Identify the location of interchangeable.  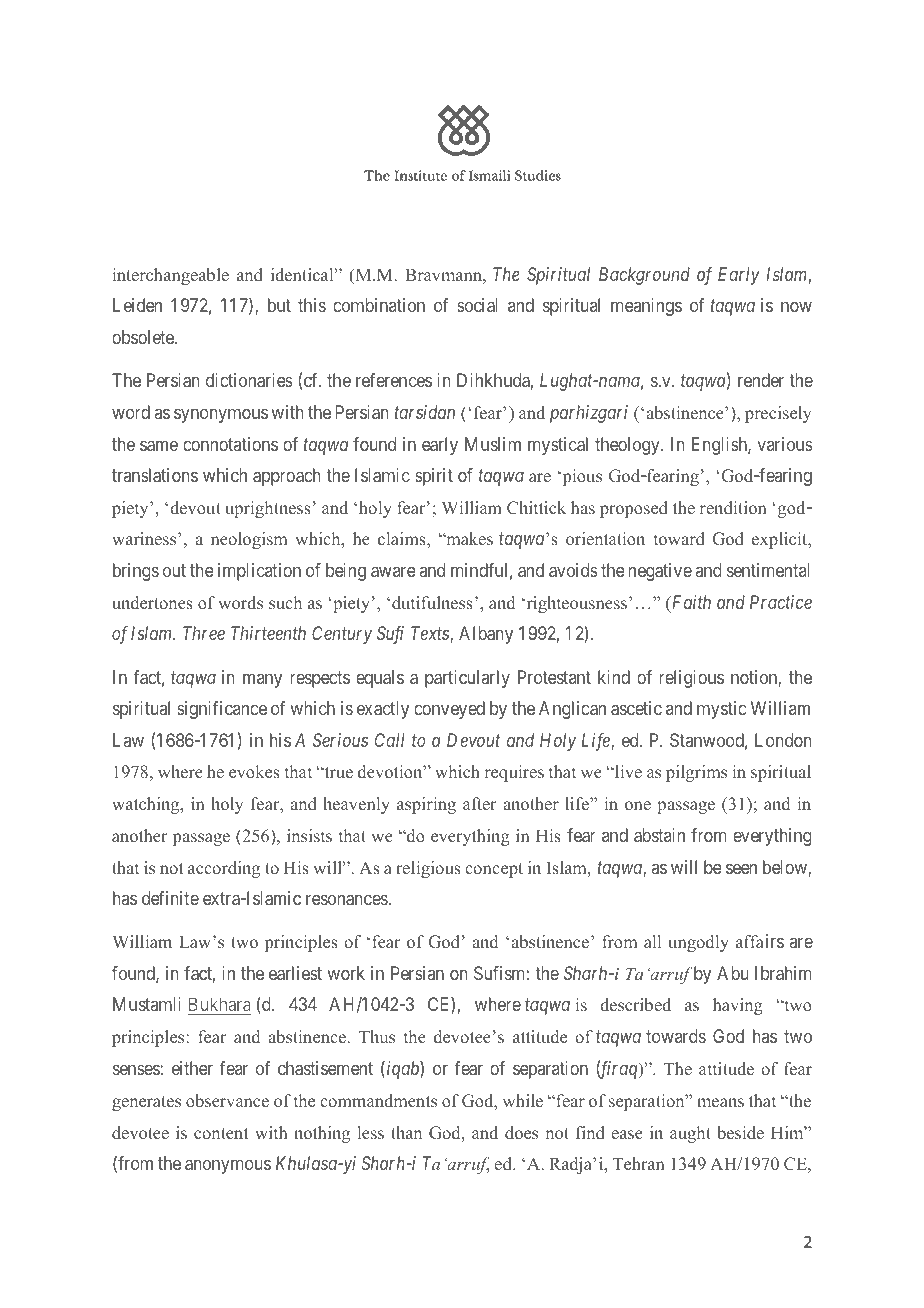
(170, 276).
